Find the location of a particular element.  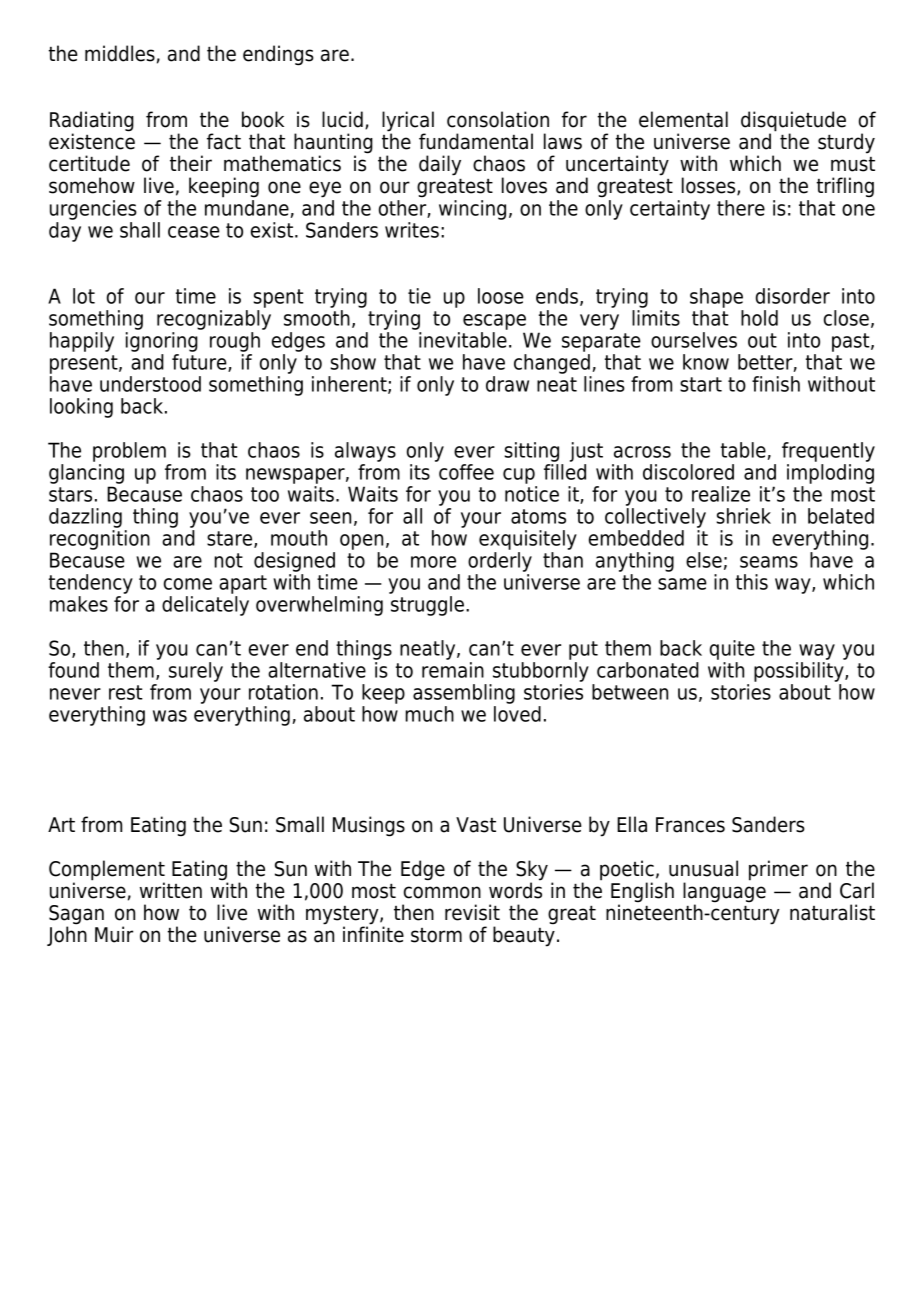

consolation is located at coordinates (498, 119).
